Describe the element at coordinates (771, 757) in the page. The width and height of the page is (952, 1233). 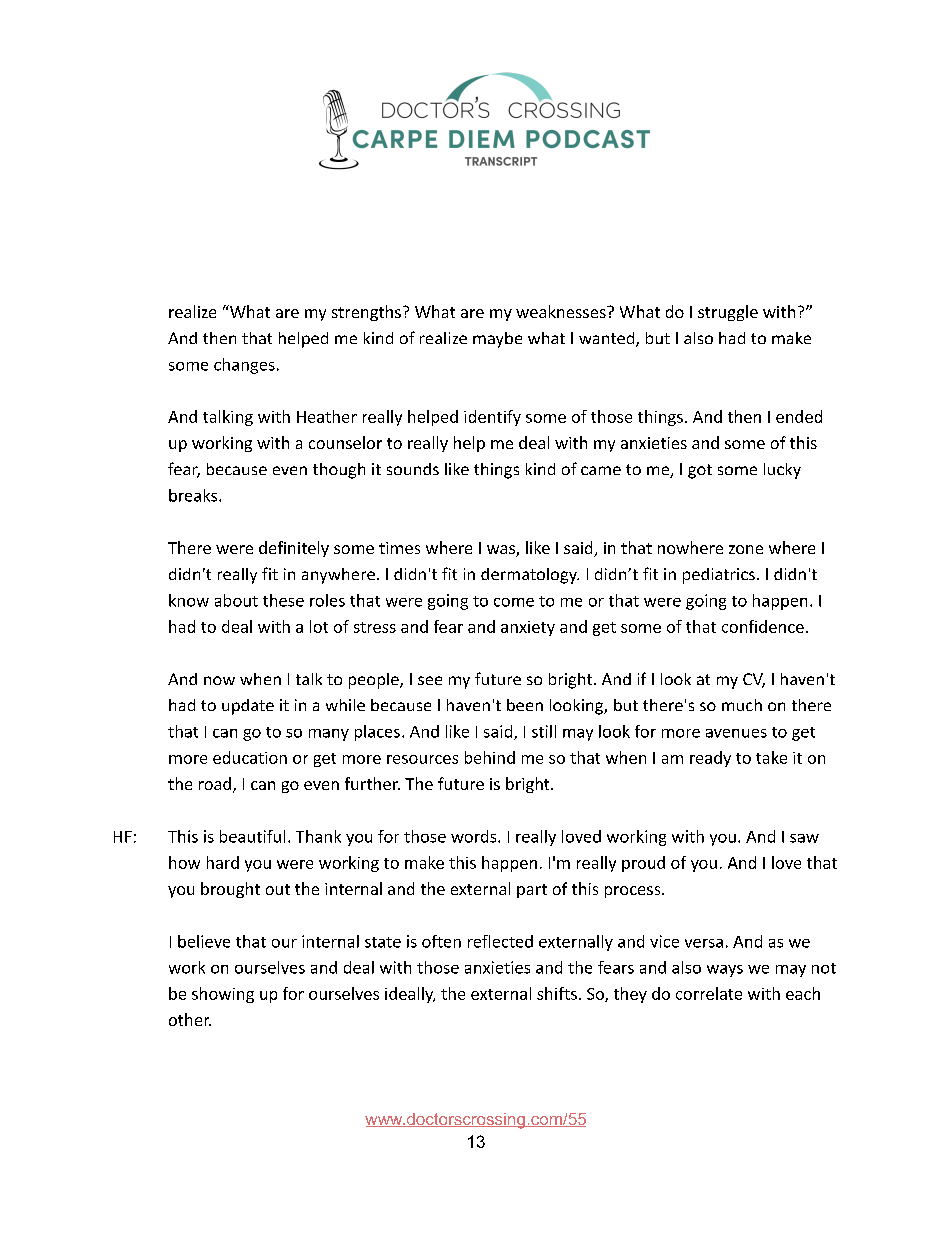
I see `take` at that location.
